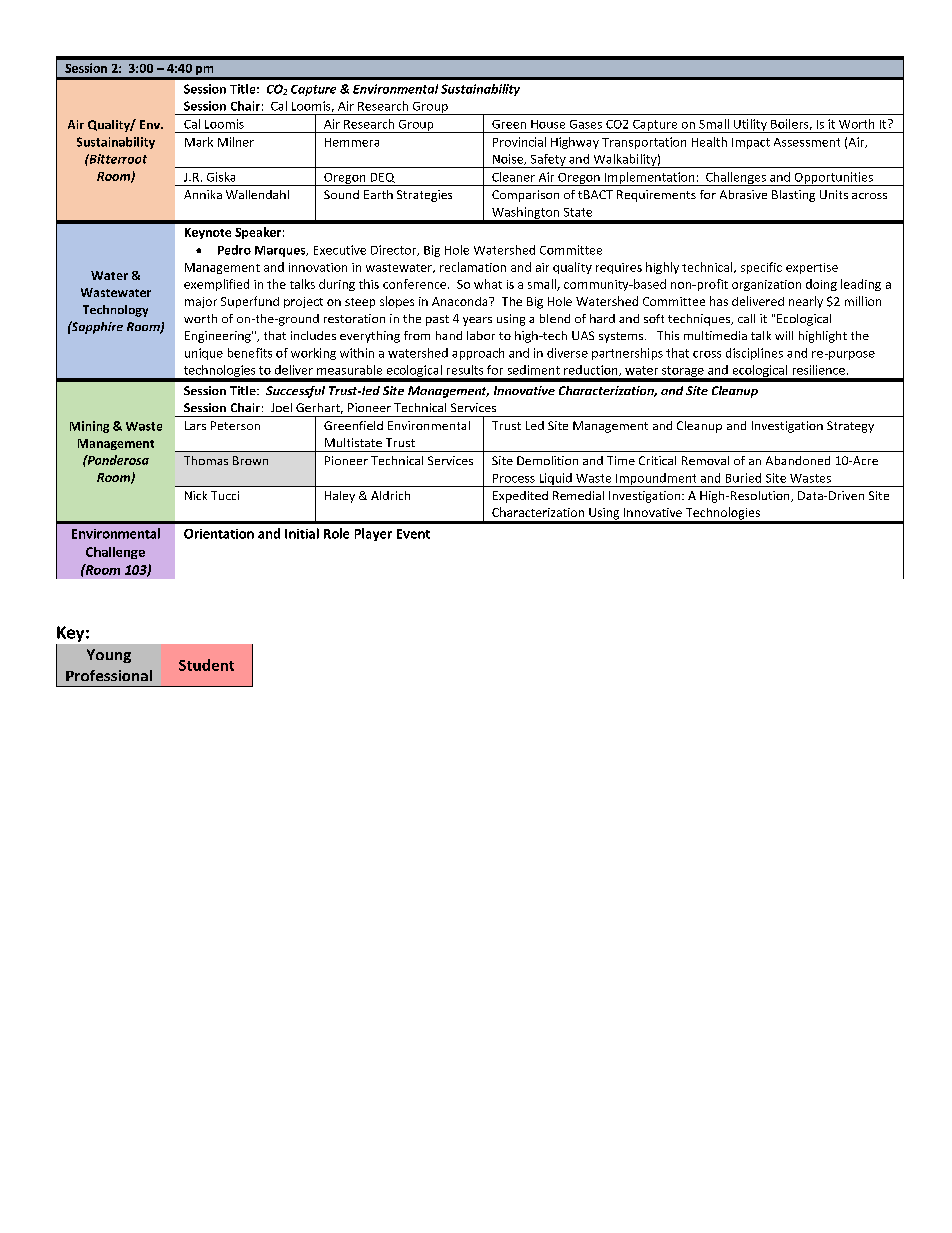  Describe the element at coordinates (465, 370) in the document. I see `results` at that location.
